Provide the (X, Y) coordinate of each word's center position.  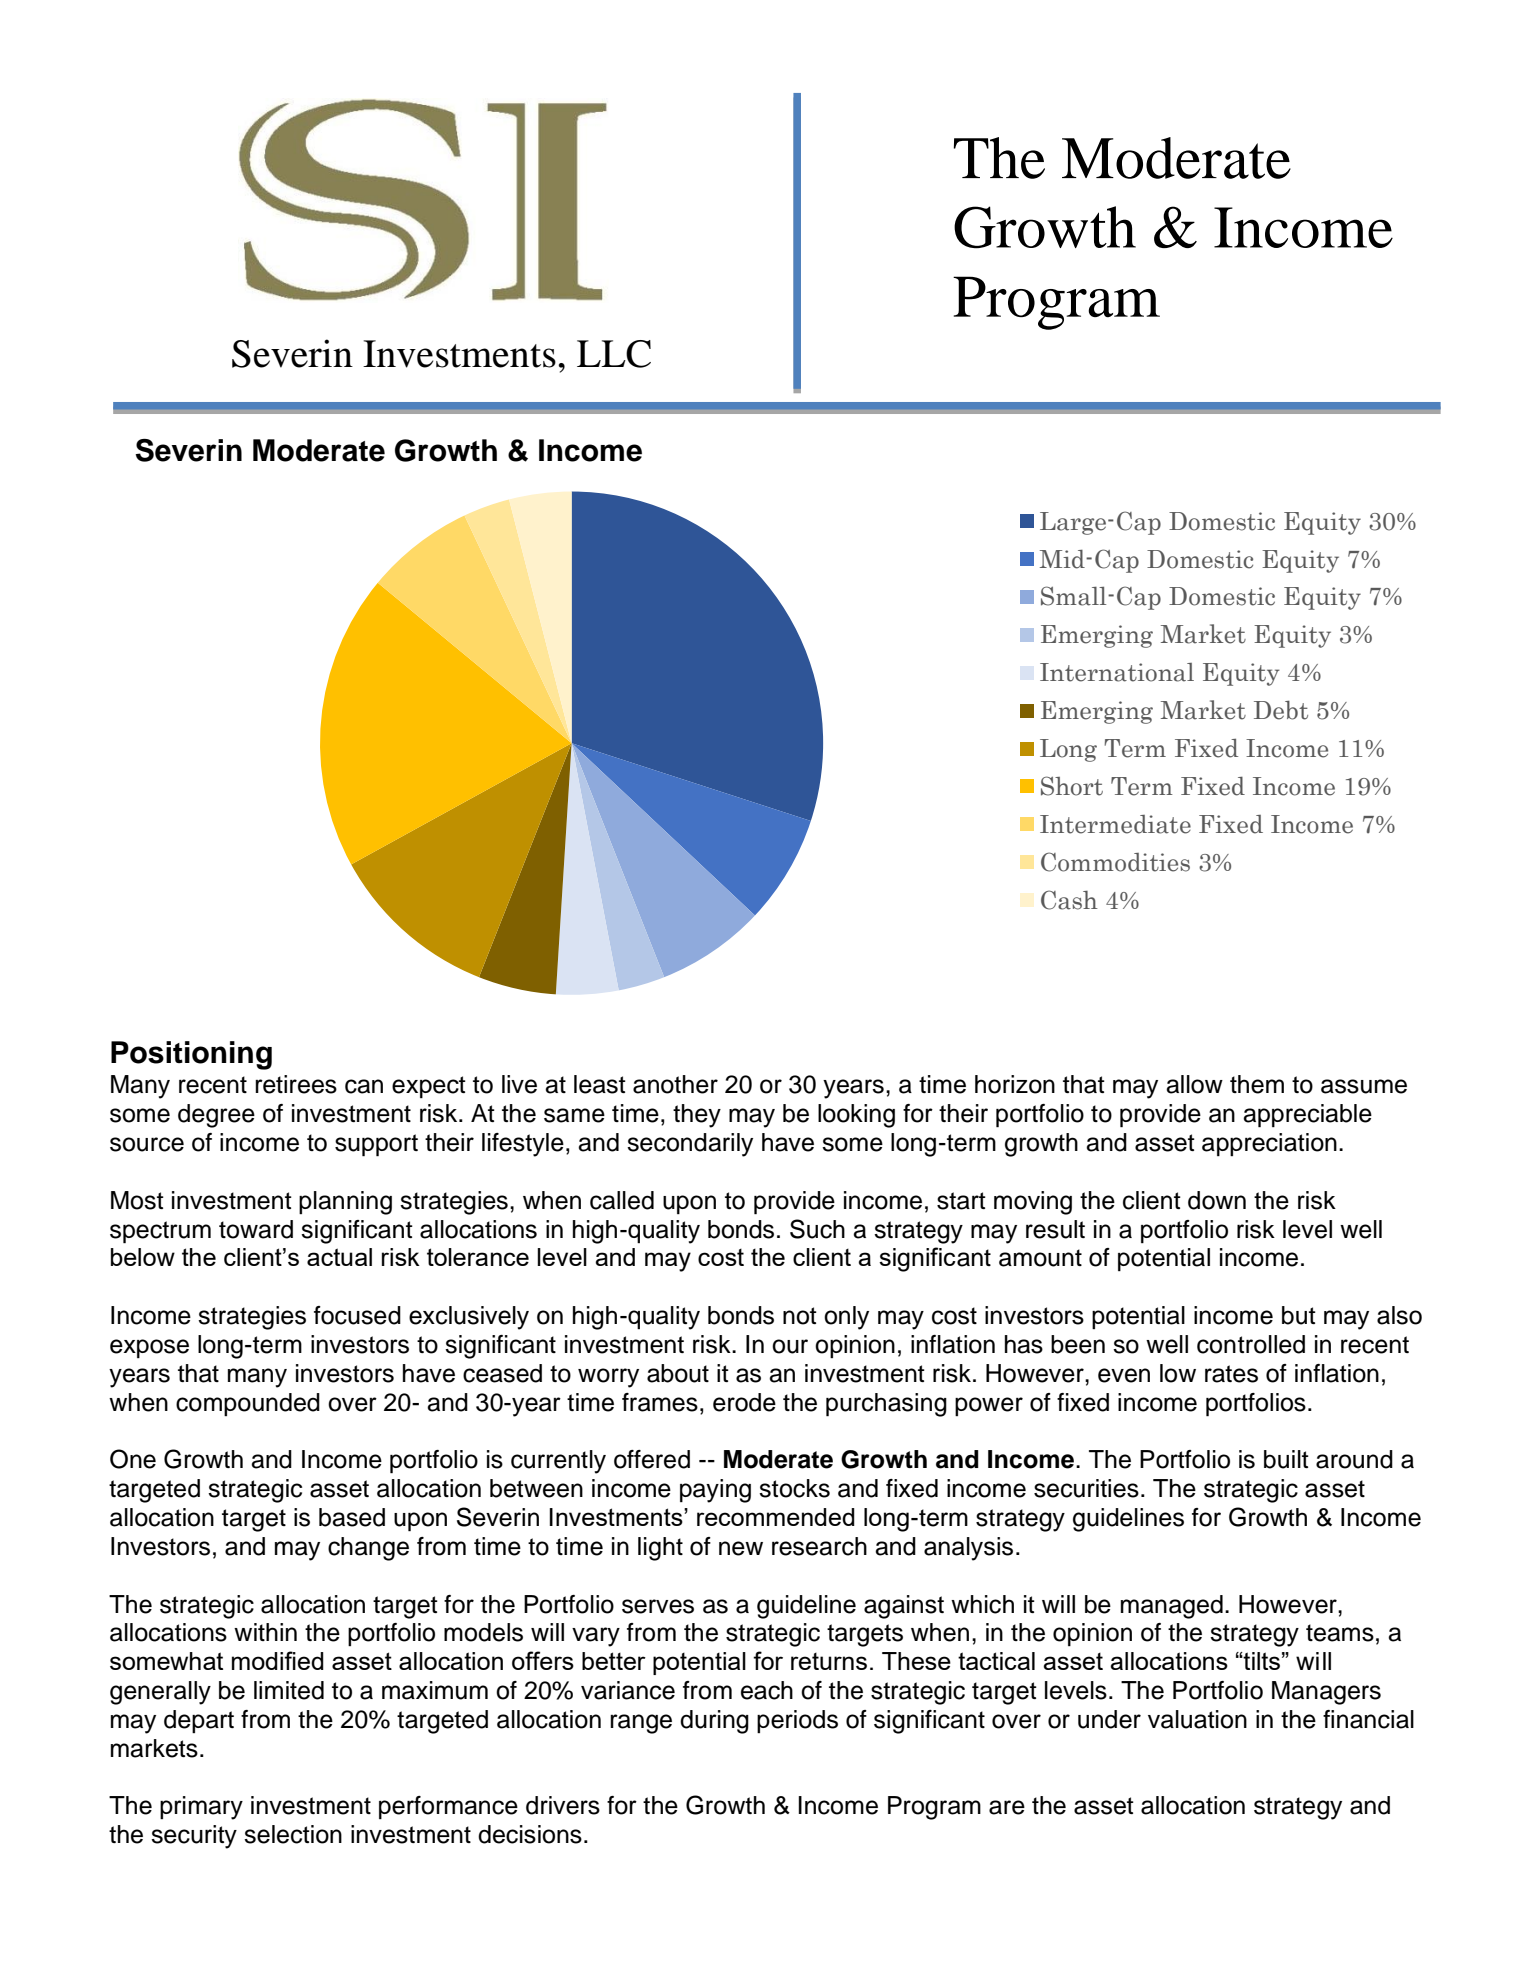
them (1257, 1084)
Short (1072, 786)
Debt (1281, 710)
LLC (614, 354)
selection (293, 1834)
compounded (248, 1404)
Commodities (1115, 862)
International (1117, 672)
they (697, 1116)
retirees (296, 1084)
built (1286, 1459)
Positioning (191, 1055)
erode (744, 1402)
